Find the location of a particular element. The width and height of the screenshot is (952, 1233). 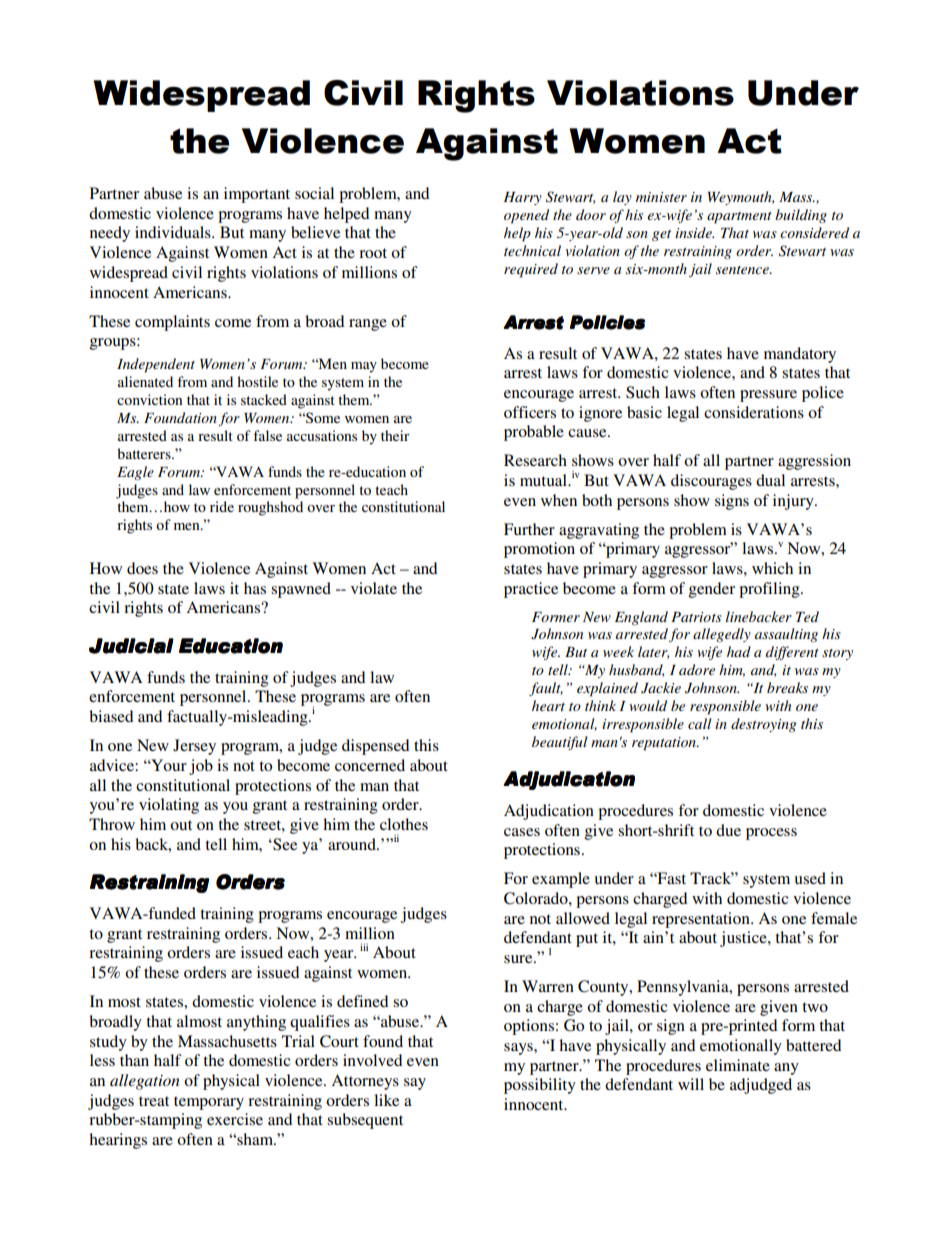

apartment is located at coordinates (739, 218).
